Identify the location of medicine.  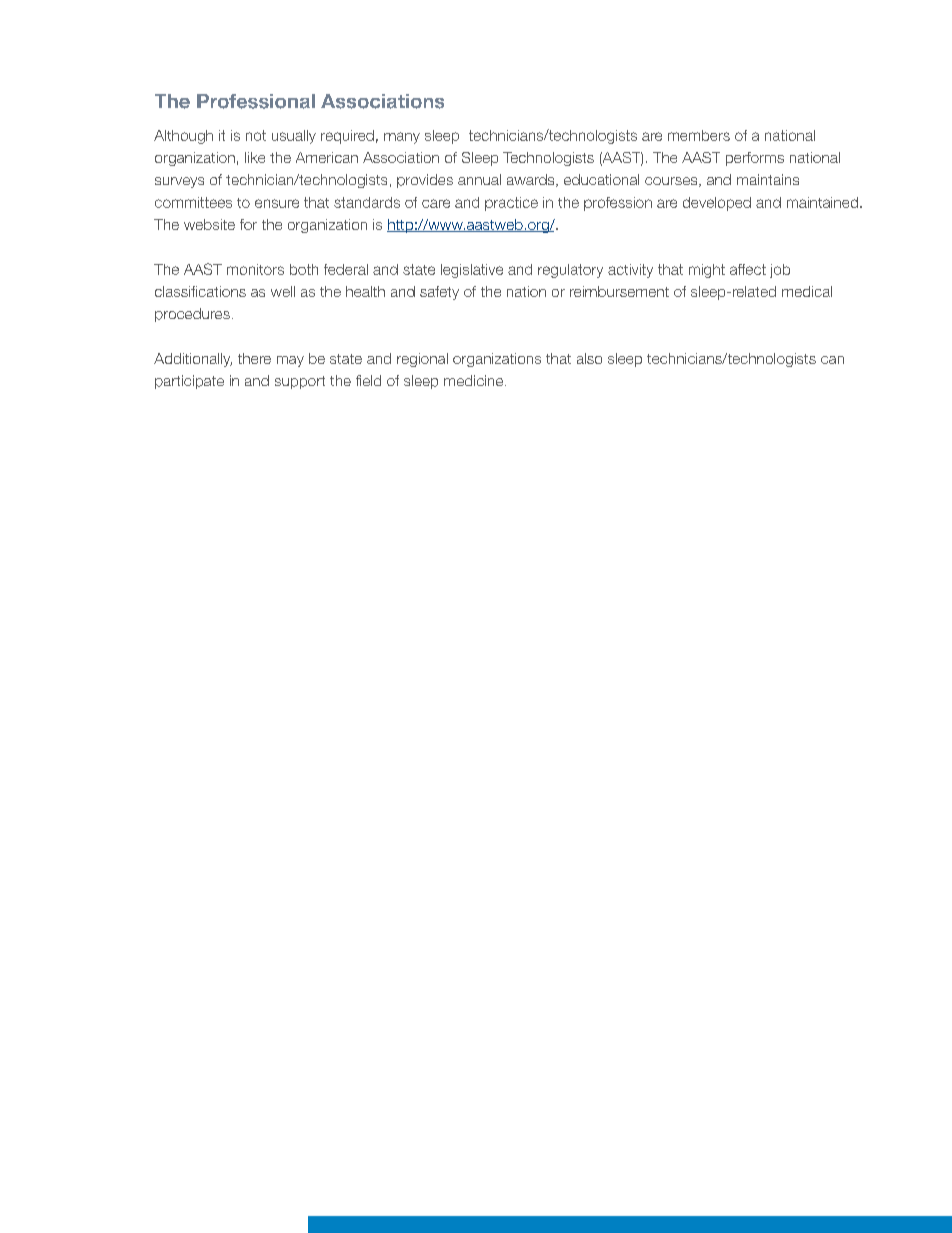
(475, 380).
